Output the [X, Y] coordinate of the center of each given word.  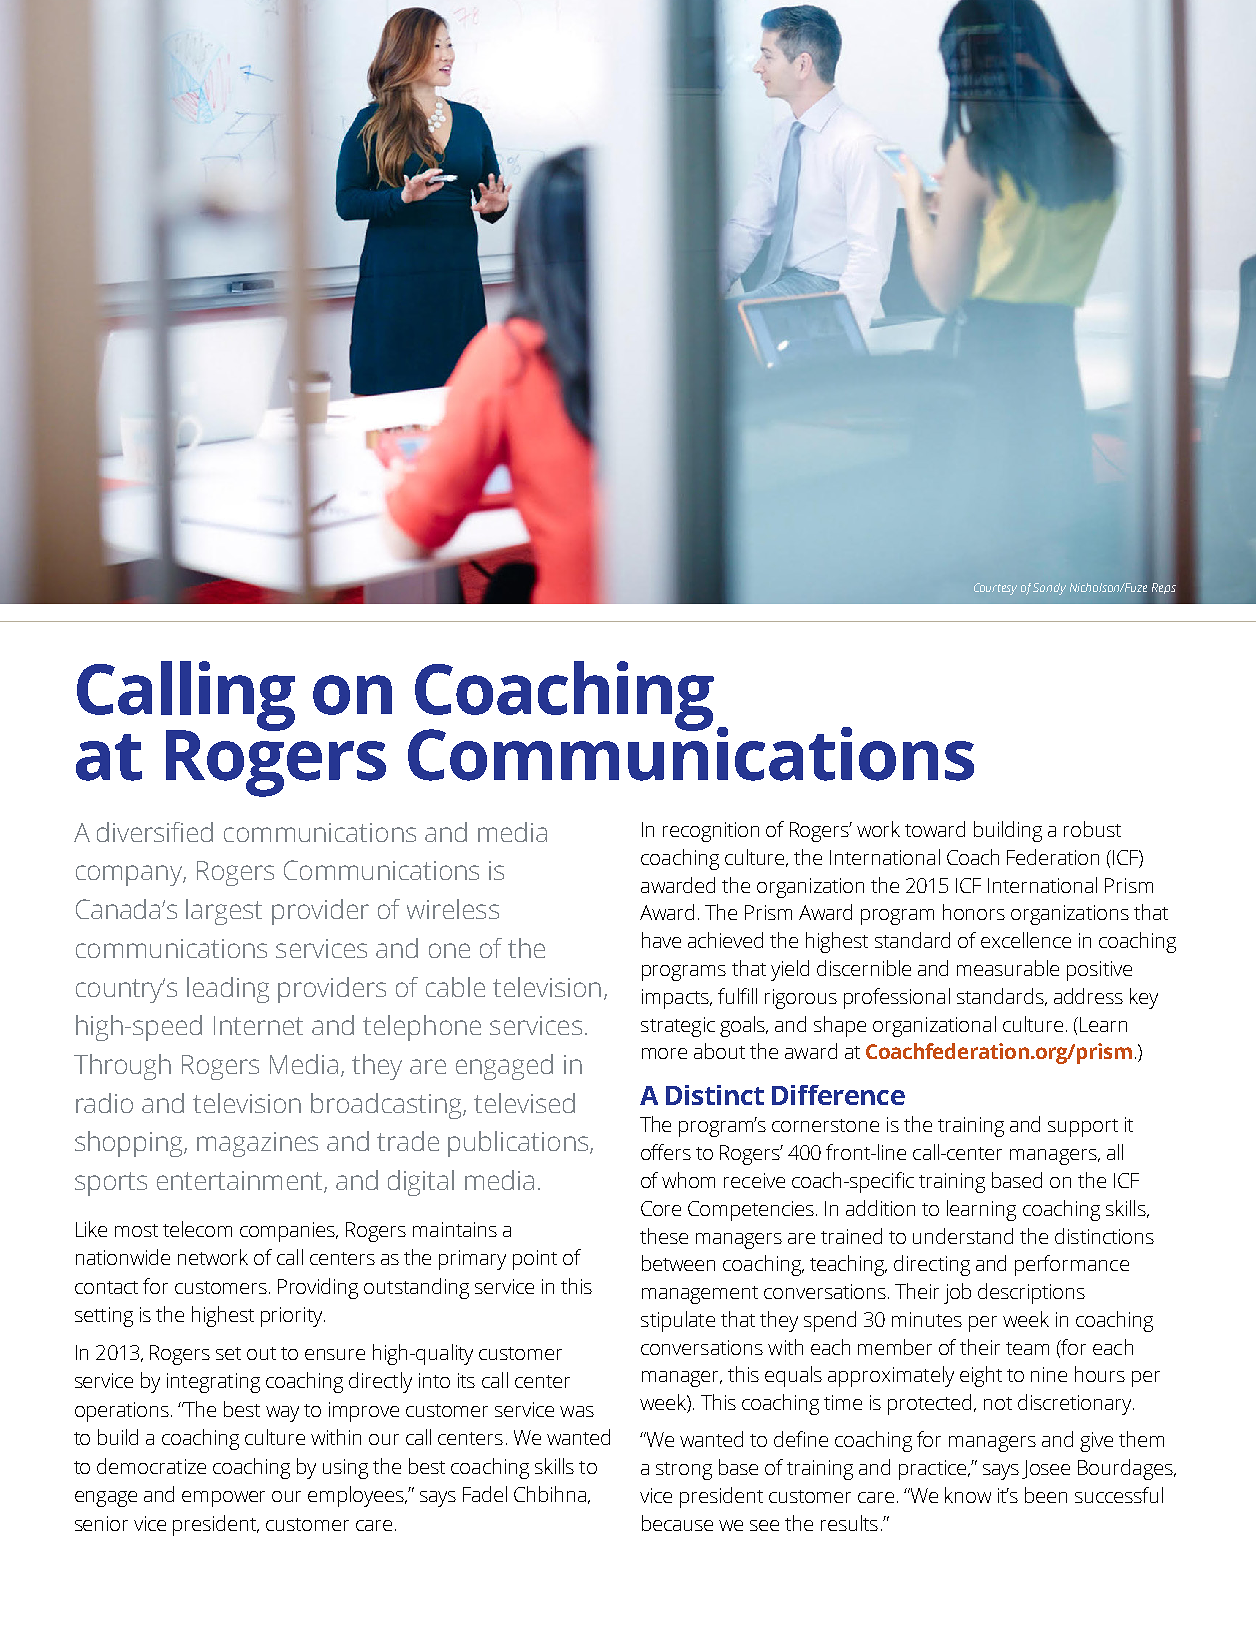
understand [963, 1236]
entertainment [241, 1182]
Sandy [1049, 589]
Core [661, 1208]
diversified [155, 832]
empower [223, 1499]
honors [974, 912]
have [661, 940]
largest [224, 912]
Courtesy [995, 589]
